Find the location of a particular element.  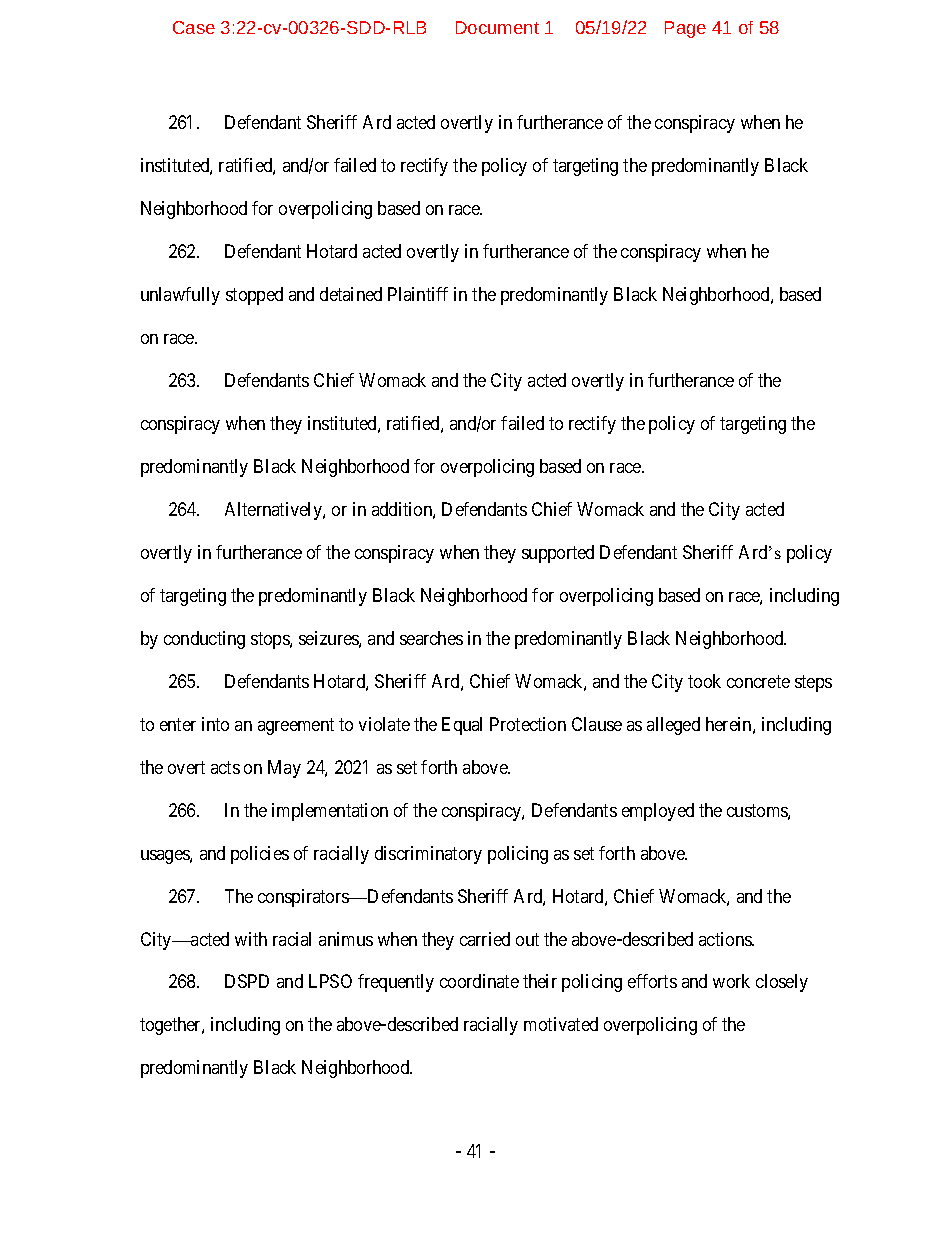

work is located at coordinates (731, 981).
